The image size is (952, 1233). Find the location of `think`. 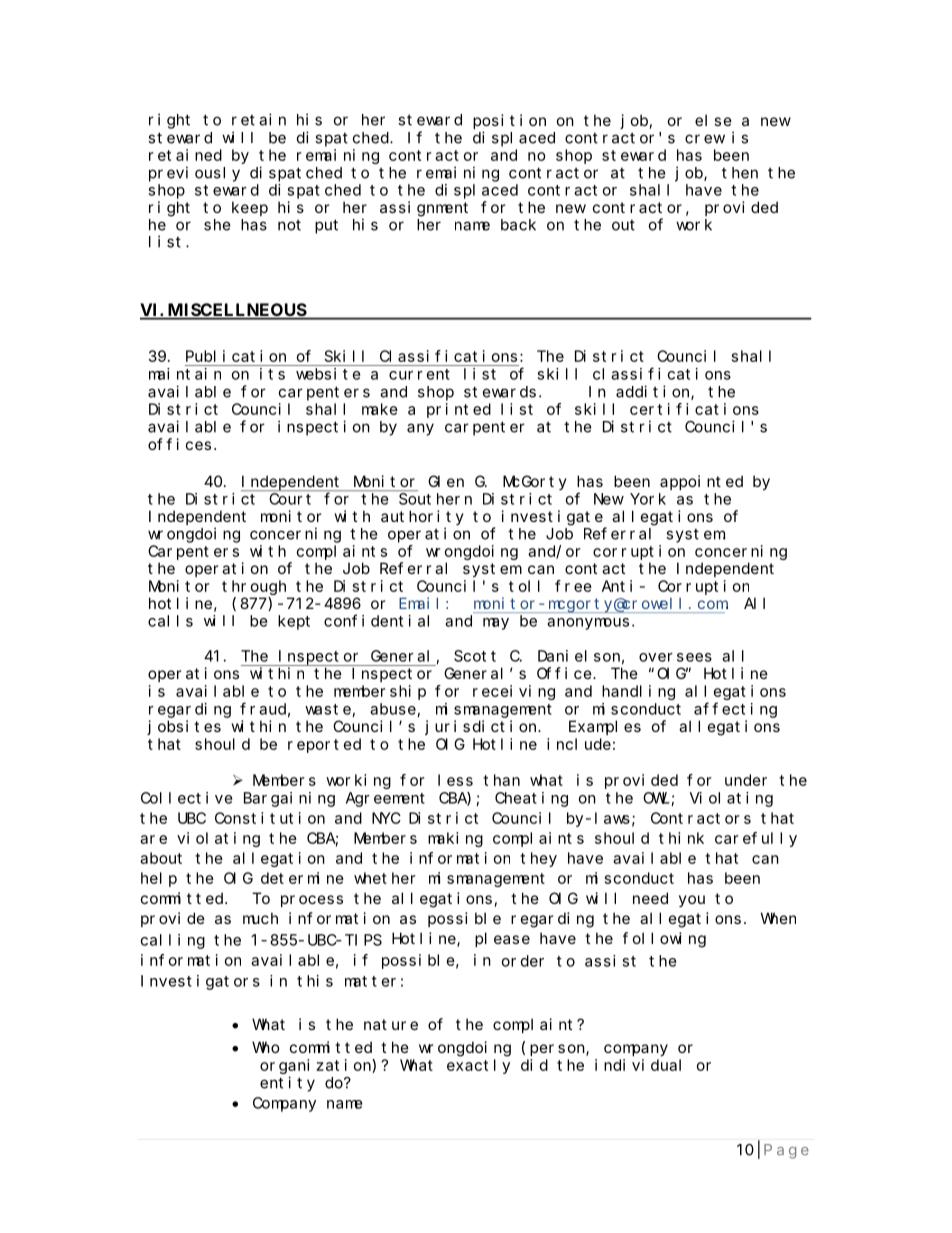

think is located at coordinates (681, 838).
